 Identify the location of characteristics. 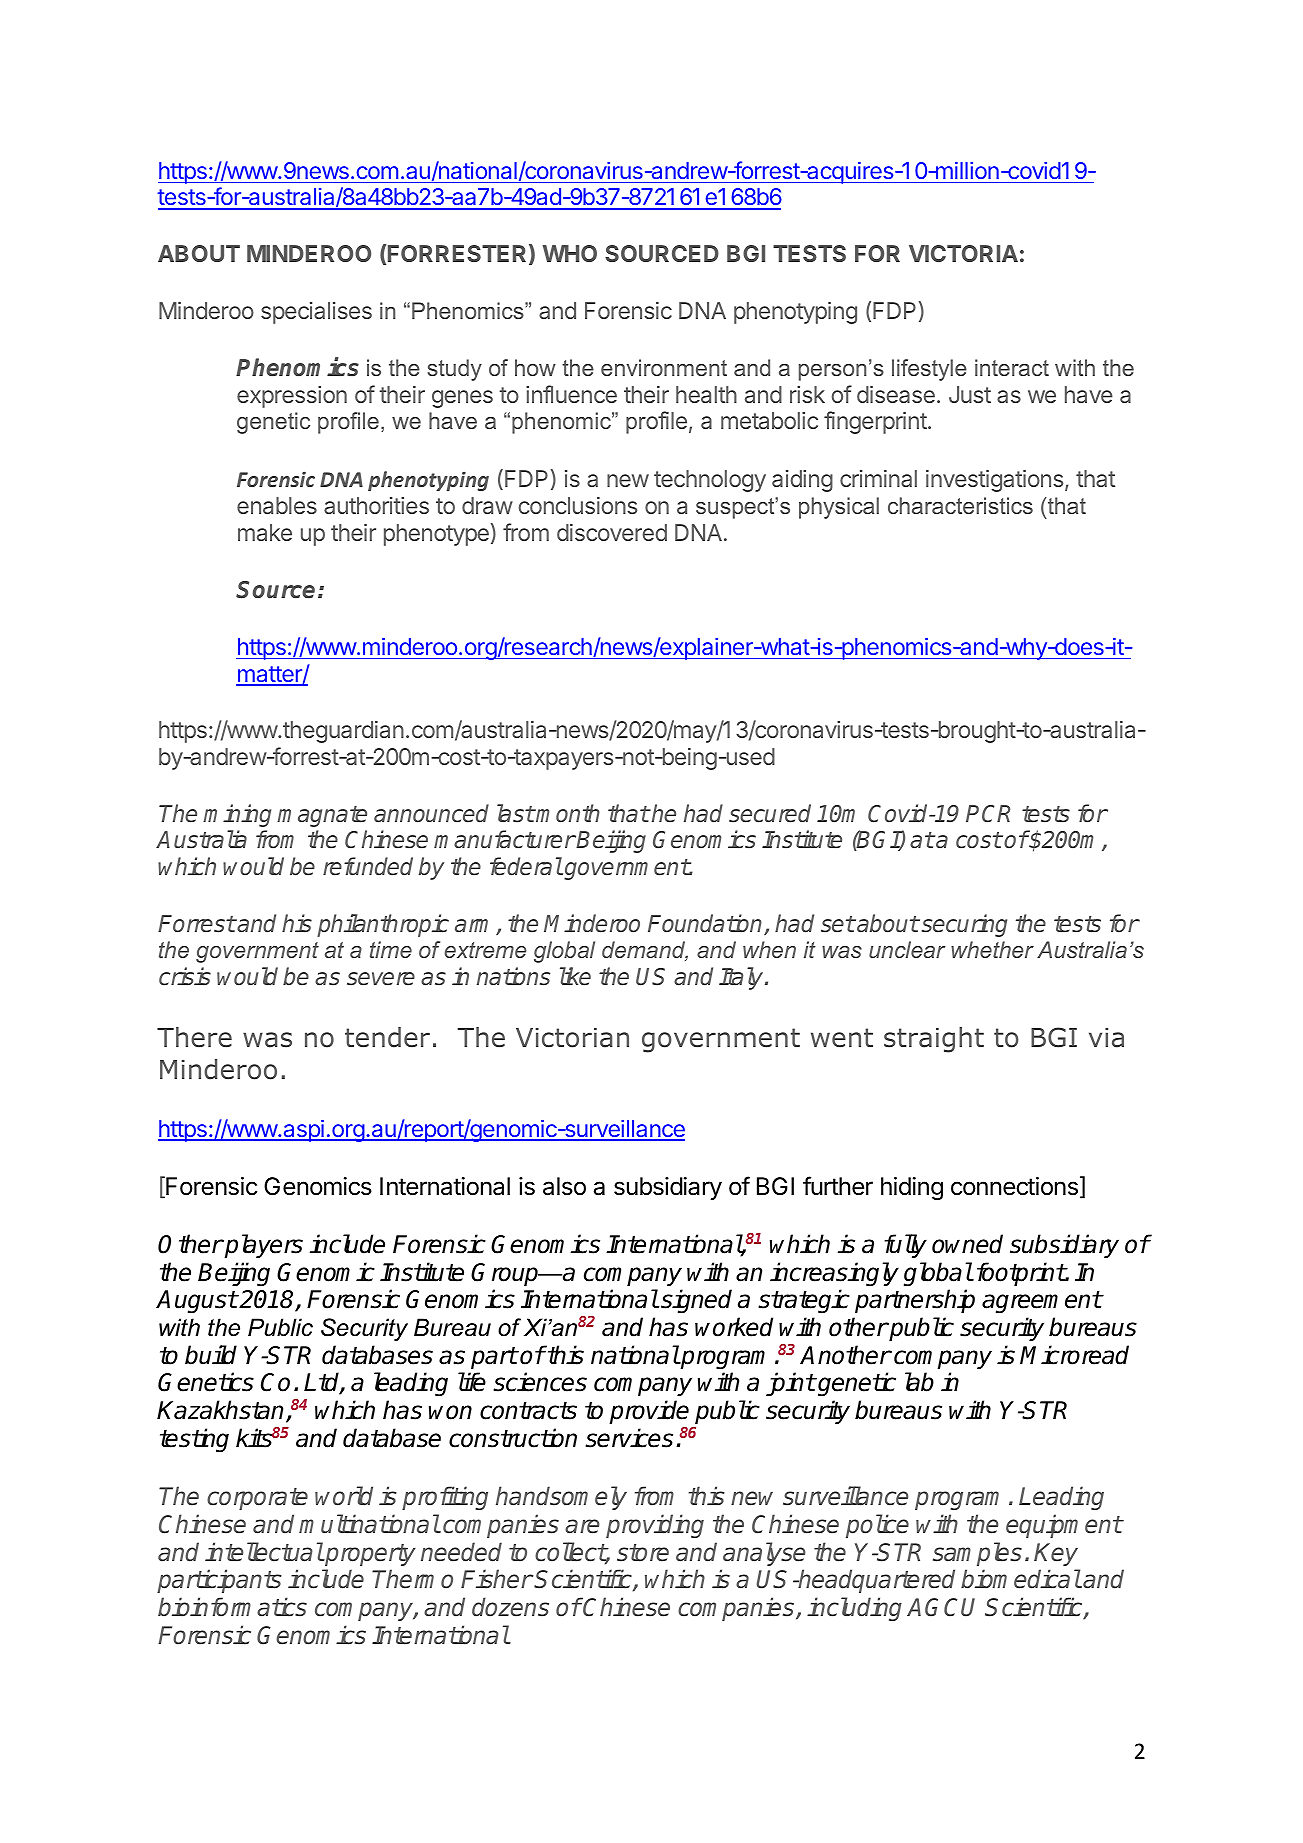
(960, 505).
